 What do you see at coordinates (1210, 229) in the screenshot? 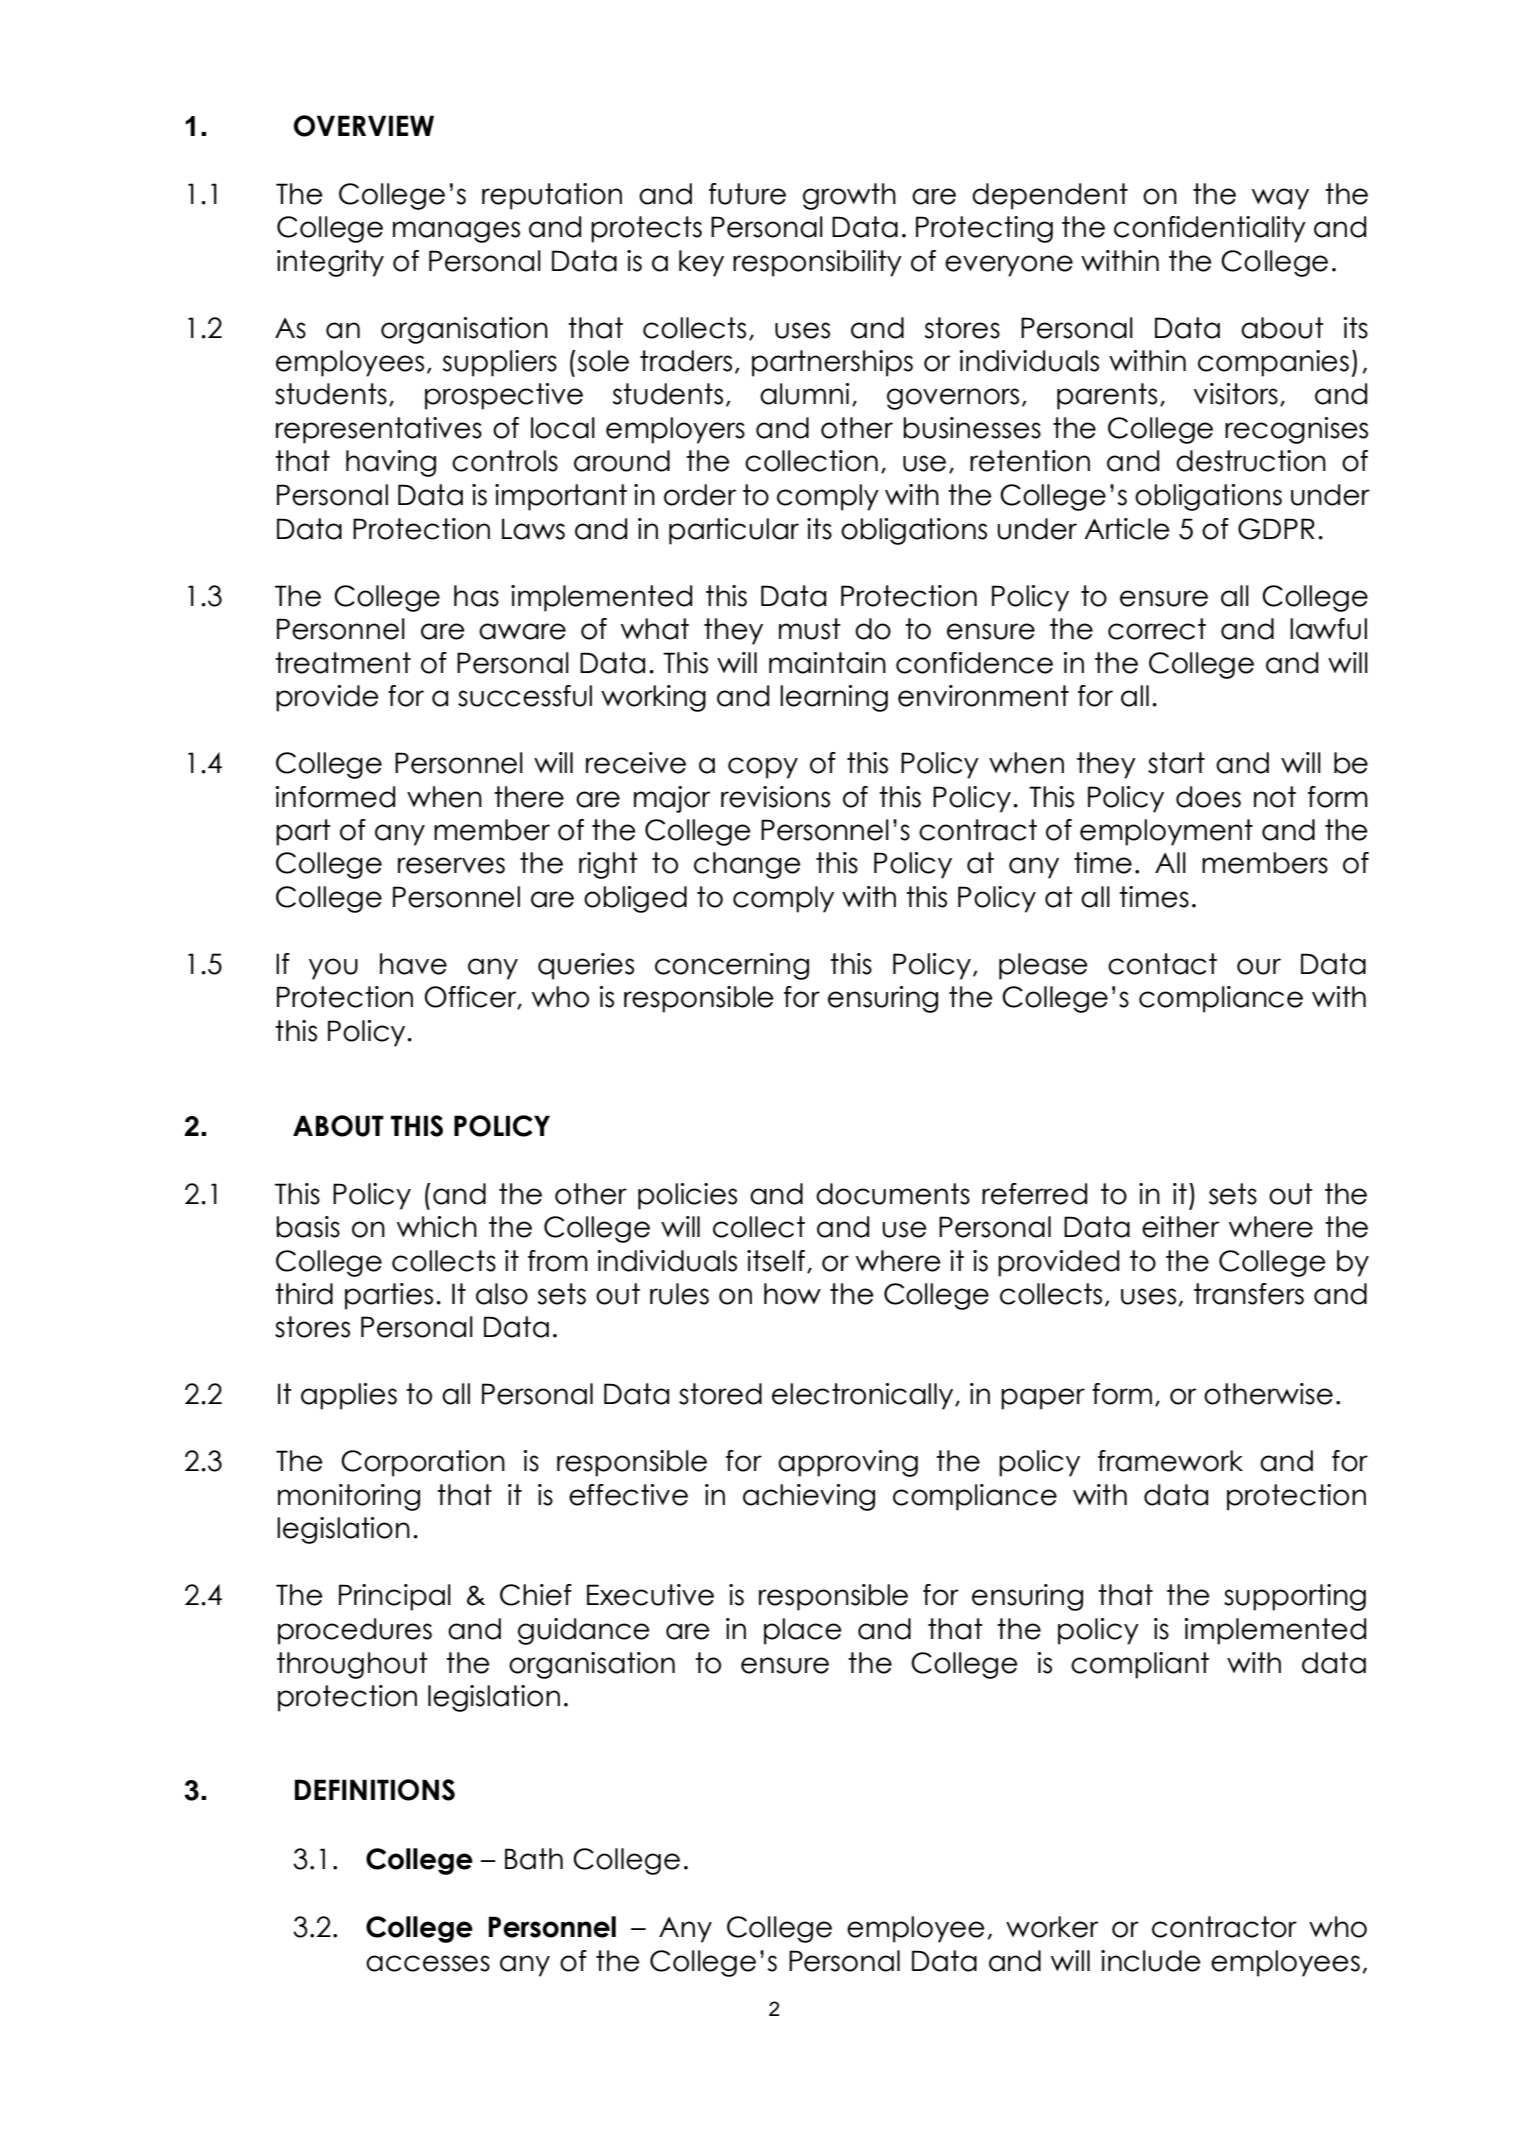
I see `confidentiality` at bounding box center [1210, 229].
